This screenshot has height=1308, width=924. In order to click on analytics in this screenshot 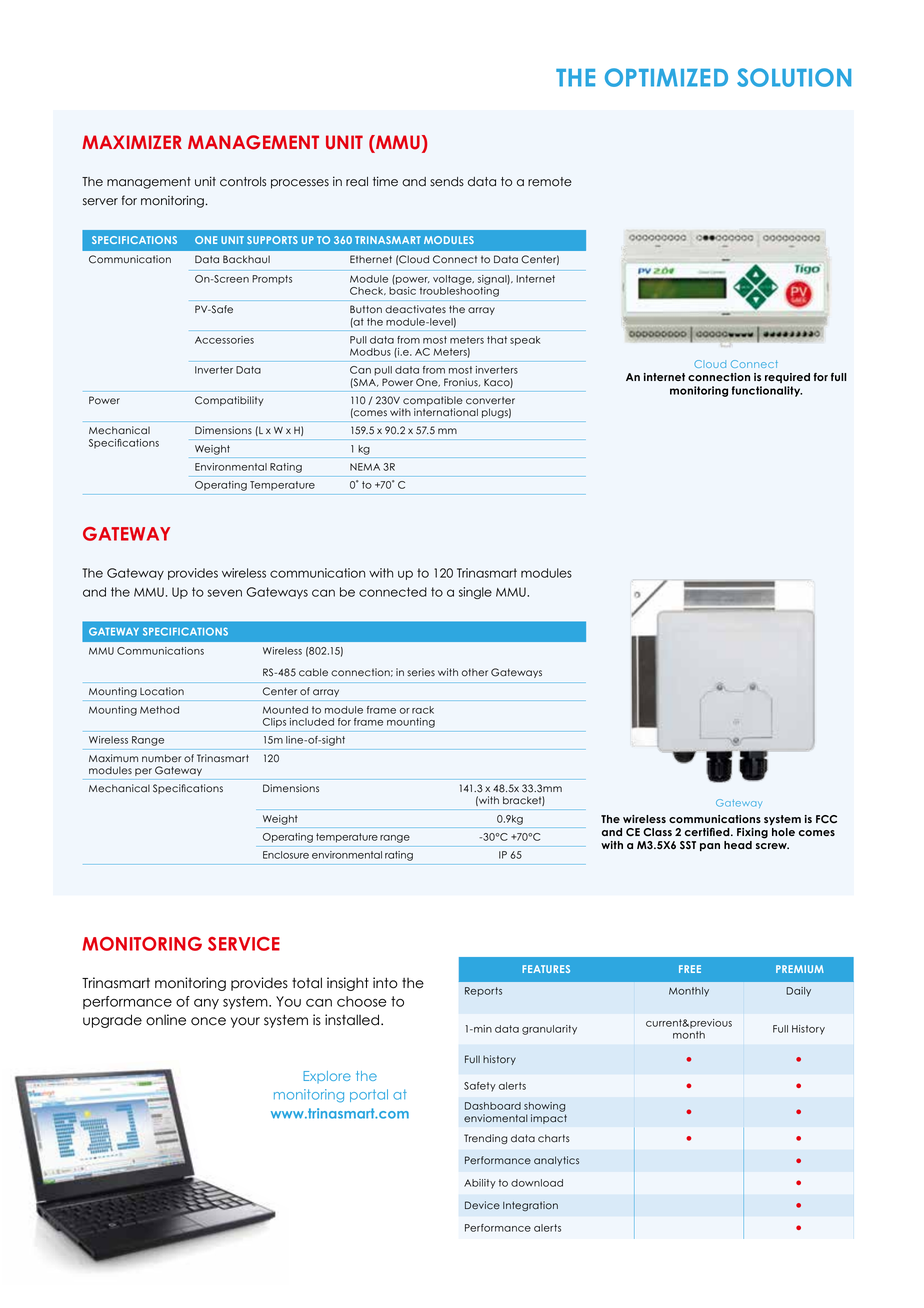, I will do `click(556, 1161)`.
